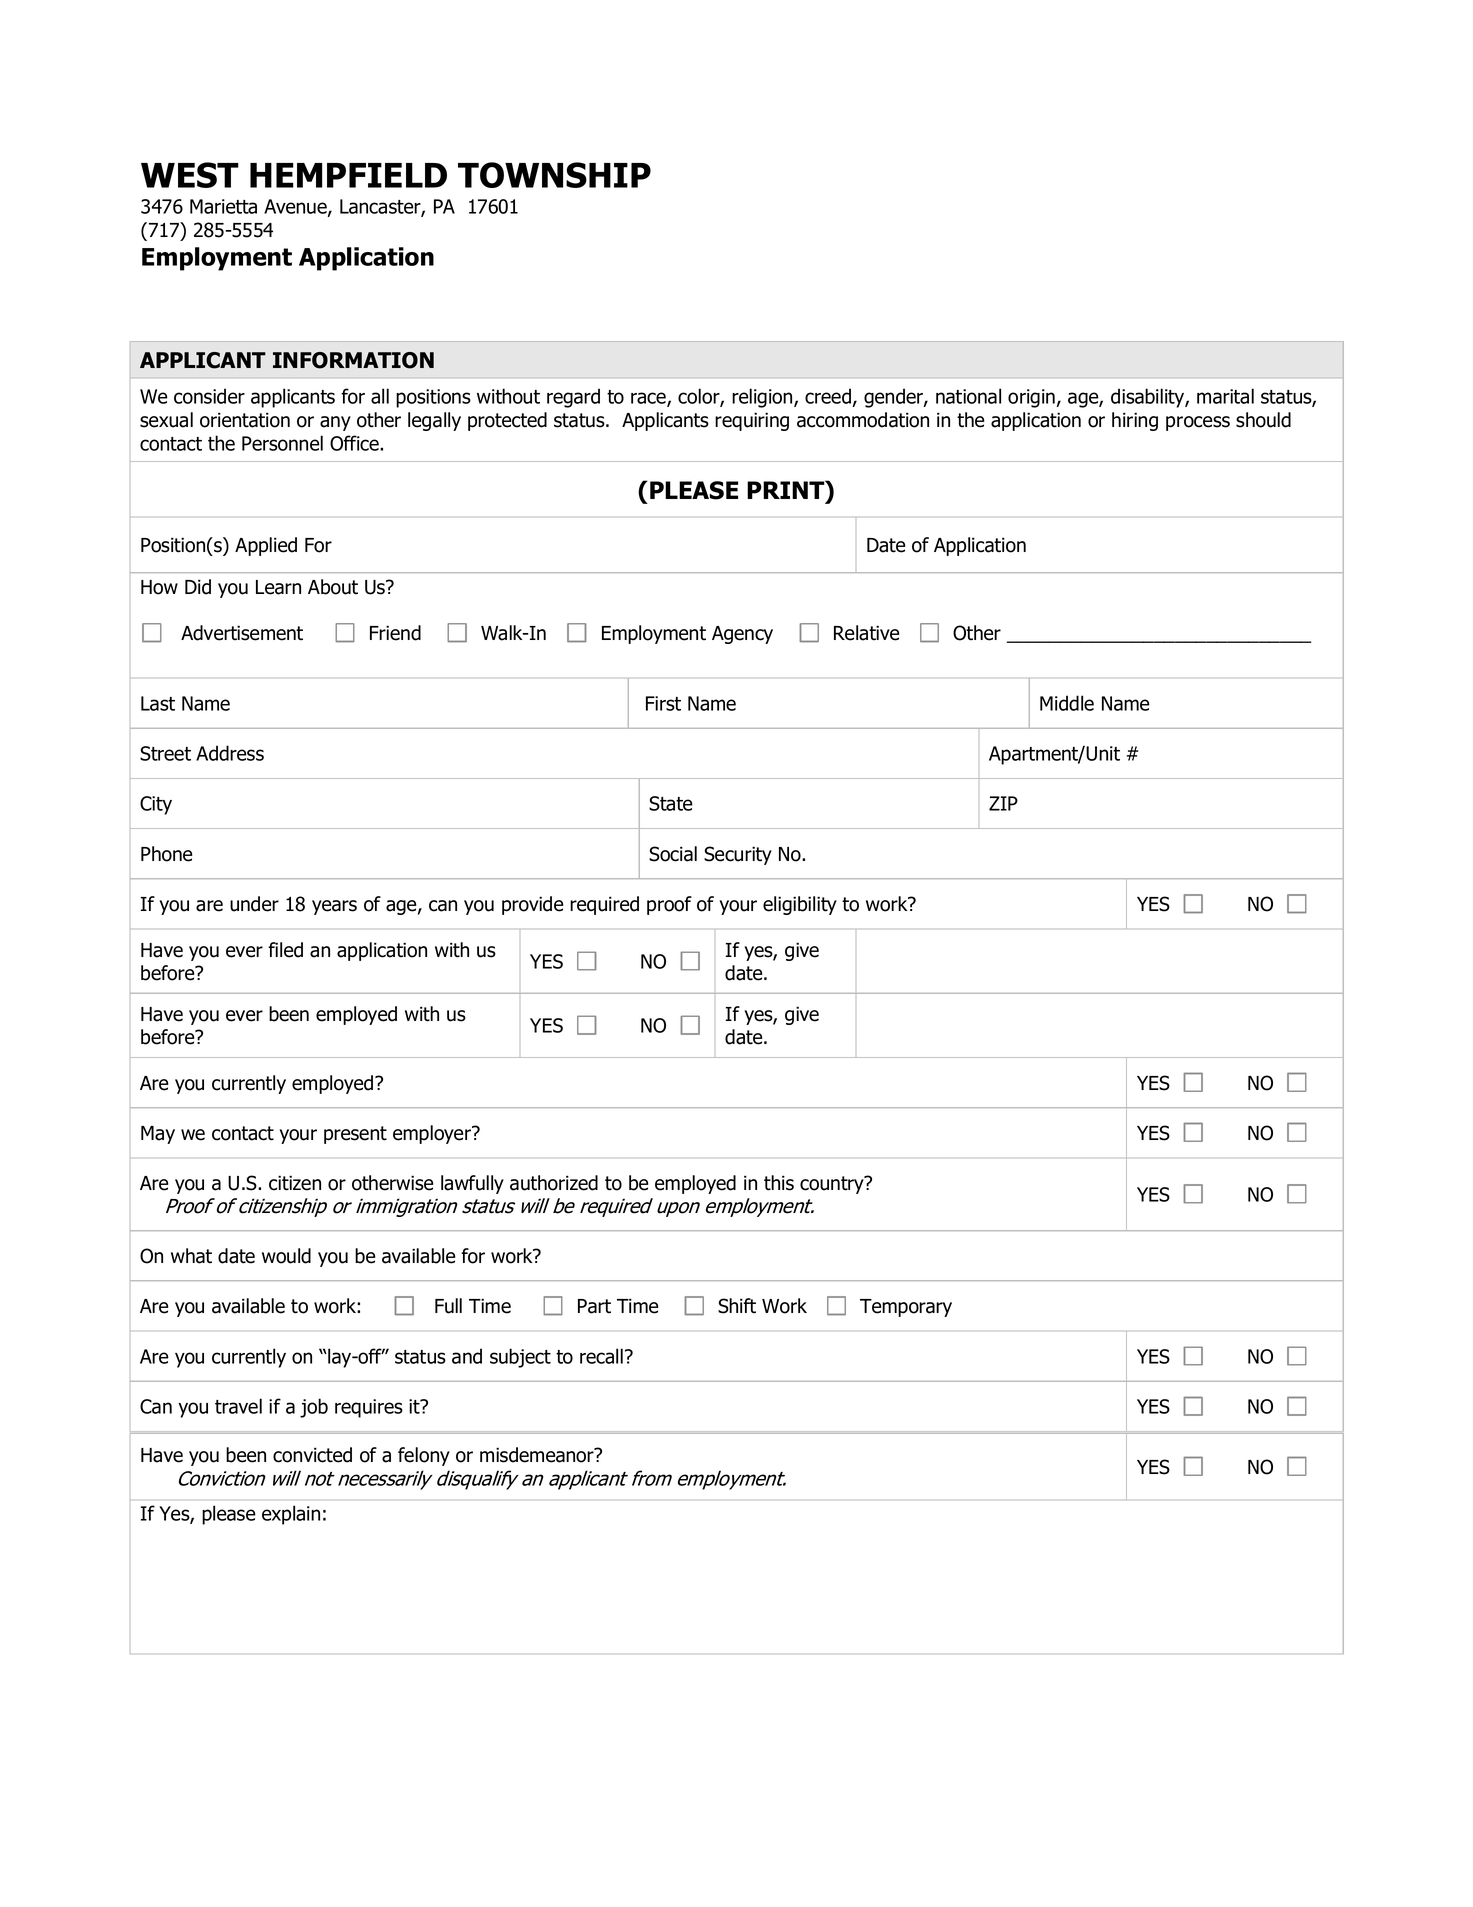 The width and height of the screenshot is (1473, 1907). I want to click on Security, so click(738, 855).
